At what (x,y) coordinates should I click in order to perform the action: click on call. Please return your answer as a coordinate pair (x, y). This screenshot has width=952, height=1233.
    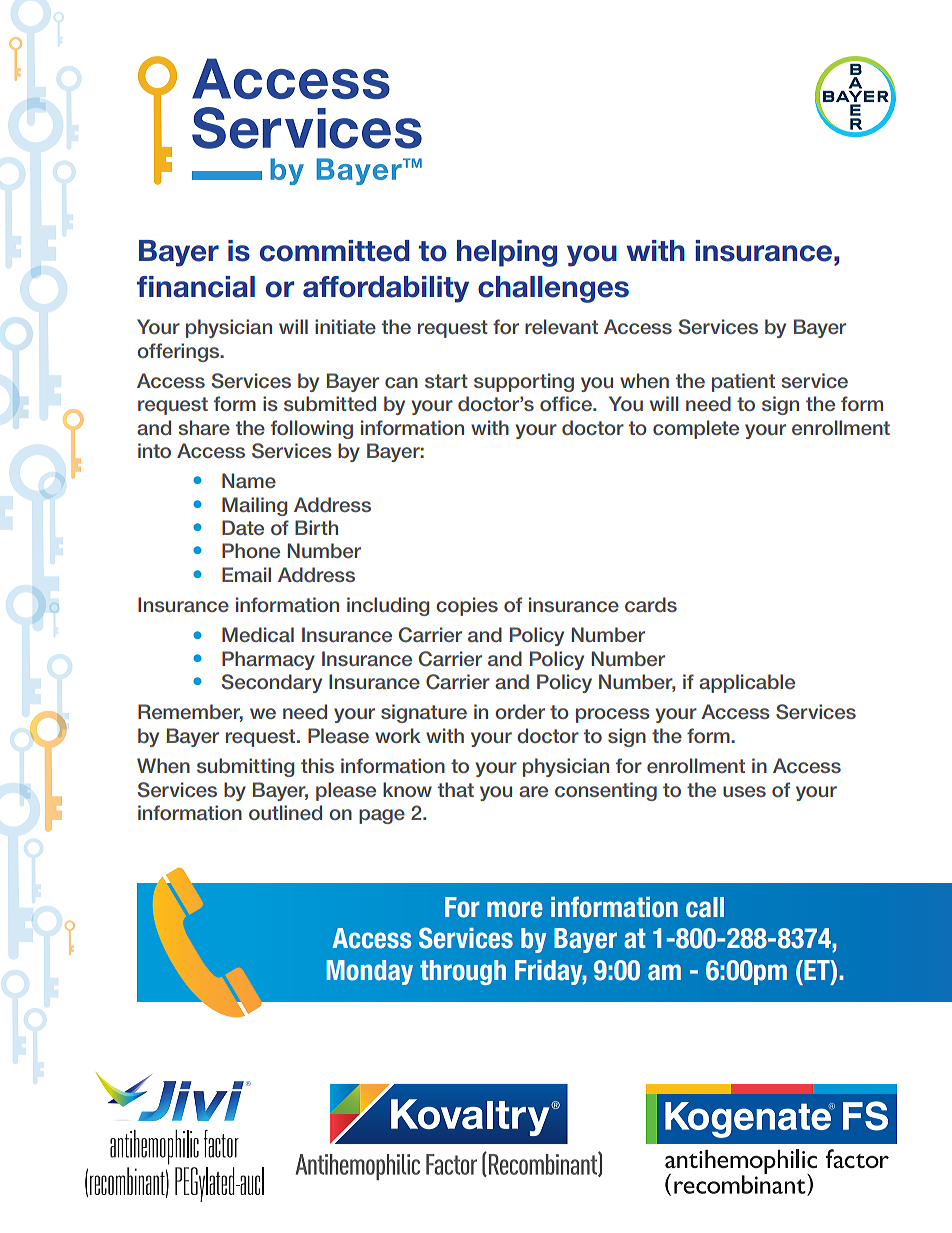
    Looking at the image, I should click on (705, 907).
